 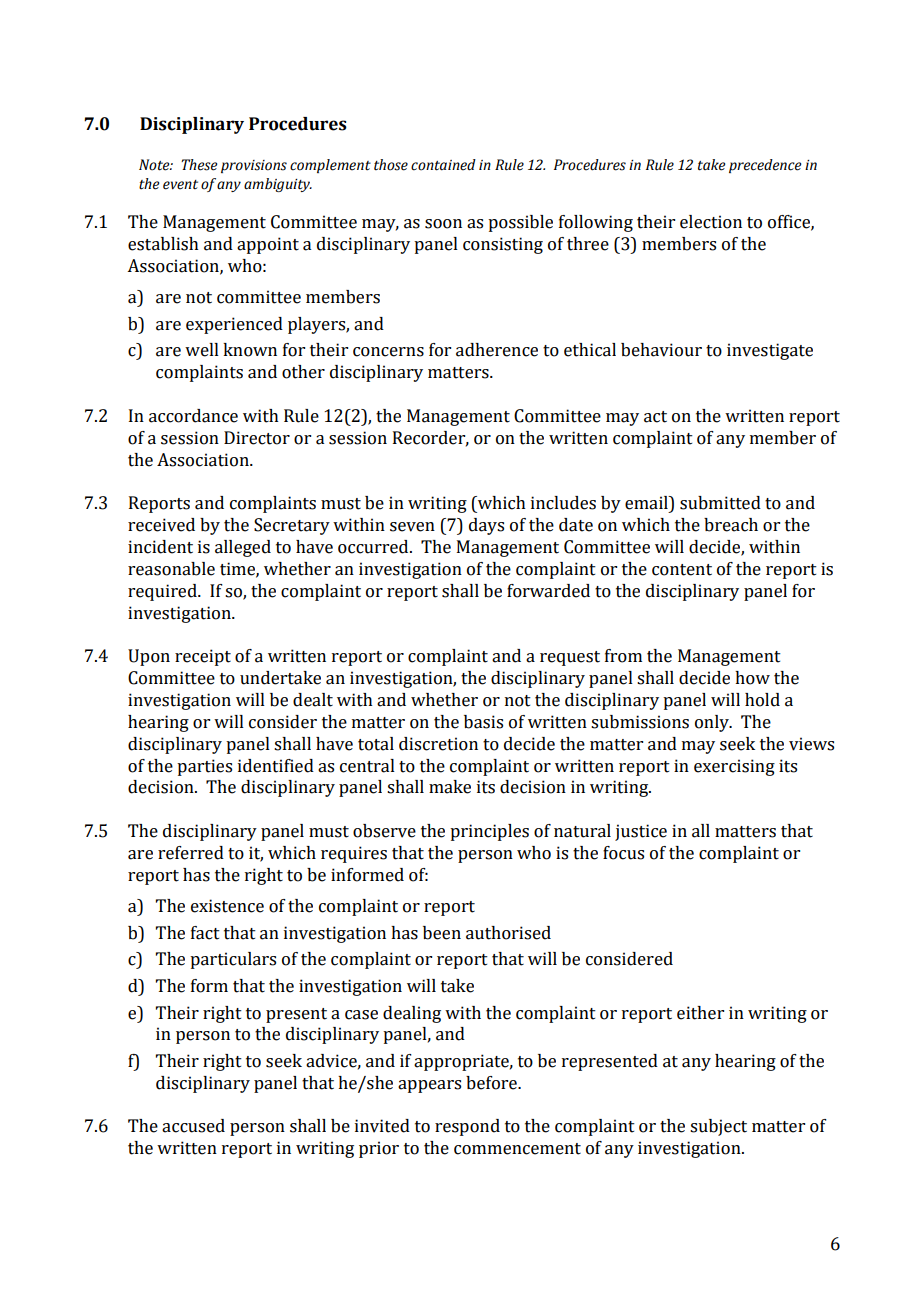 What do you see at coordinates (193, 1126) in the screenshot?
I see `accused` at bounding box center [193, 1126].
